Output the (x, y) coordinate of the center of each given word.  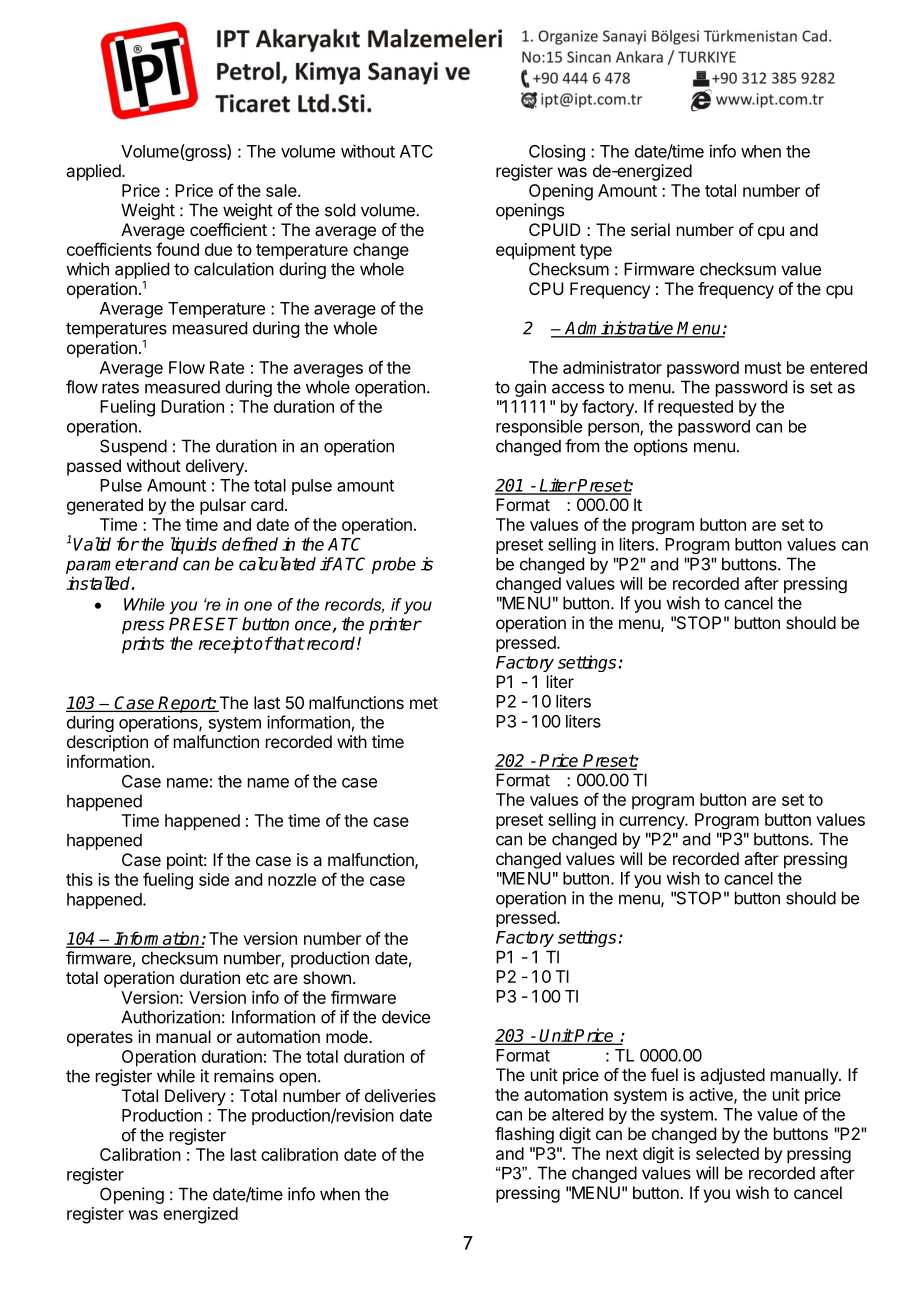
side (214, 879)
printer (395, 625)
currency (652, 822)
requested (695, 408)
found (177, 249)
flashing (524, 1135)
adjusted (732, 1076)
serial (650, 229)
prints (143, 645)
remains (244, 1076)
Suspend (133, 447)
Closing (557, 152)
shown (327, 977)
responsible (539, 427)
